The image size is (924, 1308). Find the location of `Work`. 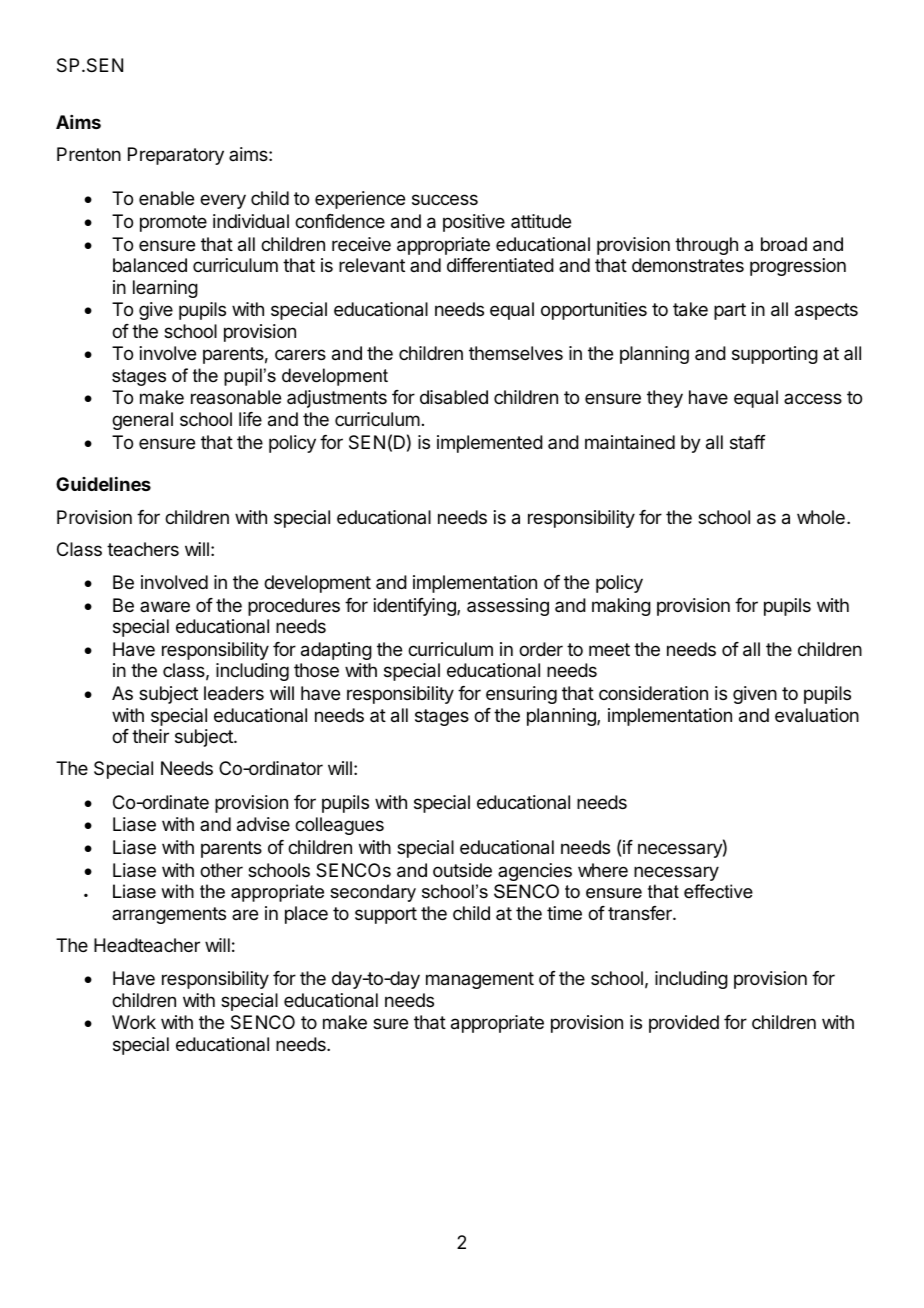

Work is located at coordinates (134, 1022).
